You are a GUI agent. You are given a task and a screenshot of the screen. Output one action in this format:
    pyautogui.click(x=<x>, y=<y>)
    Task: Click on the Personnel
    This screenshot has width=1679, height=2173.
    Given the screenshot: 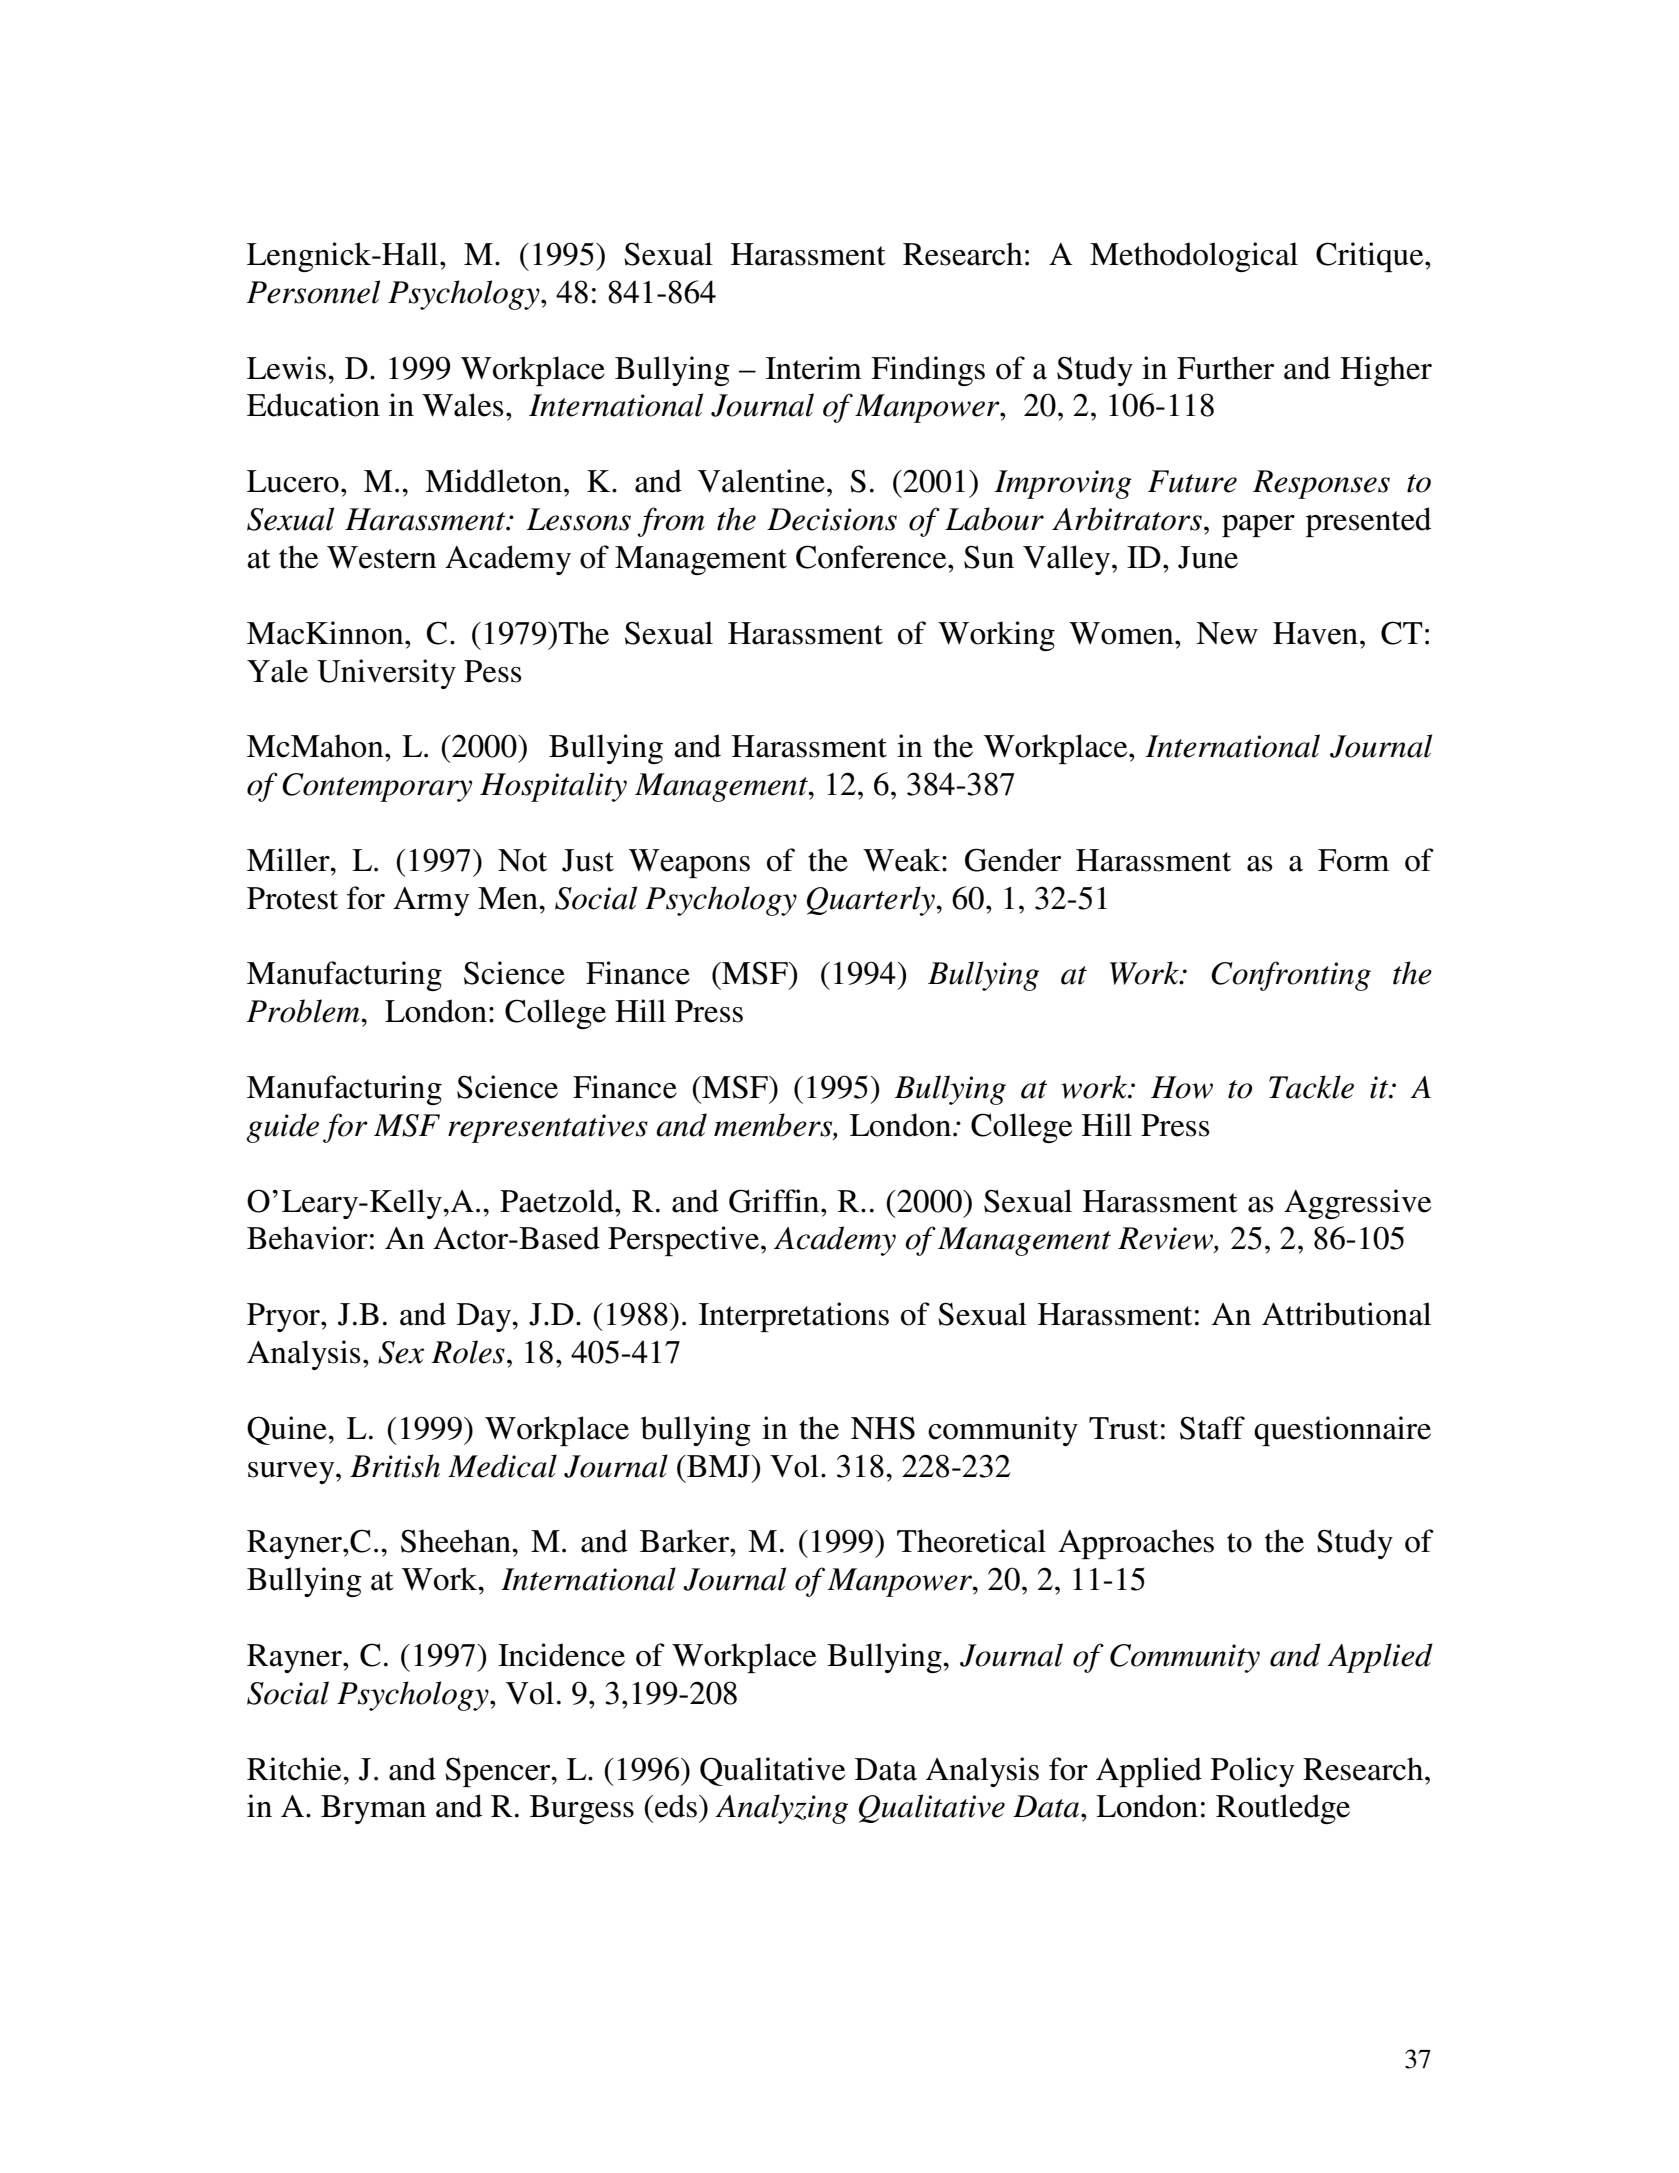 What is the action you would take?
    pyautogui.click(x=313, y=292)
